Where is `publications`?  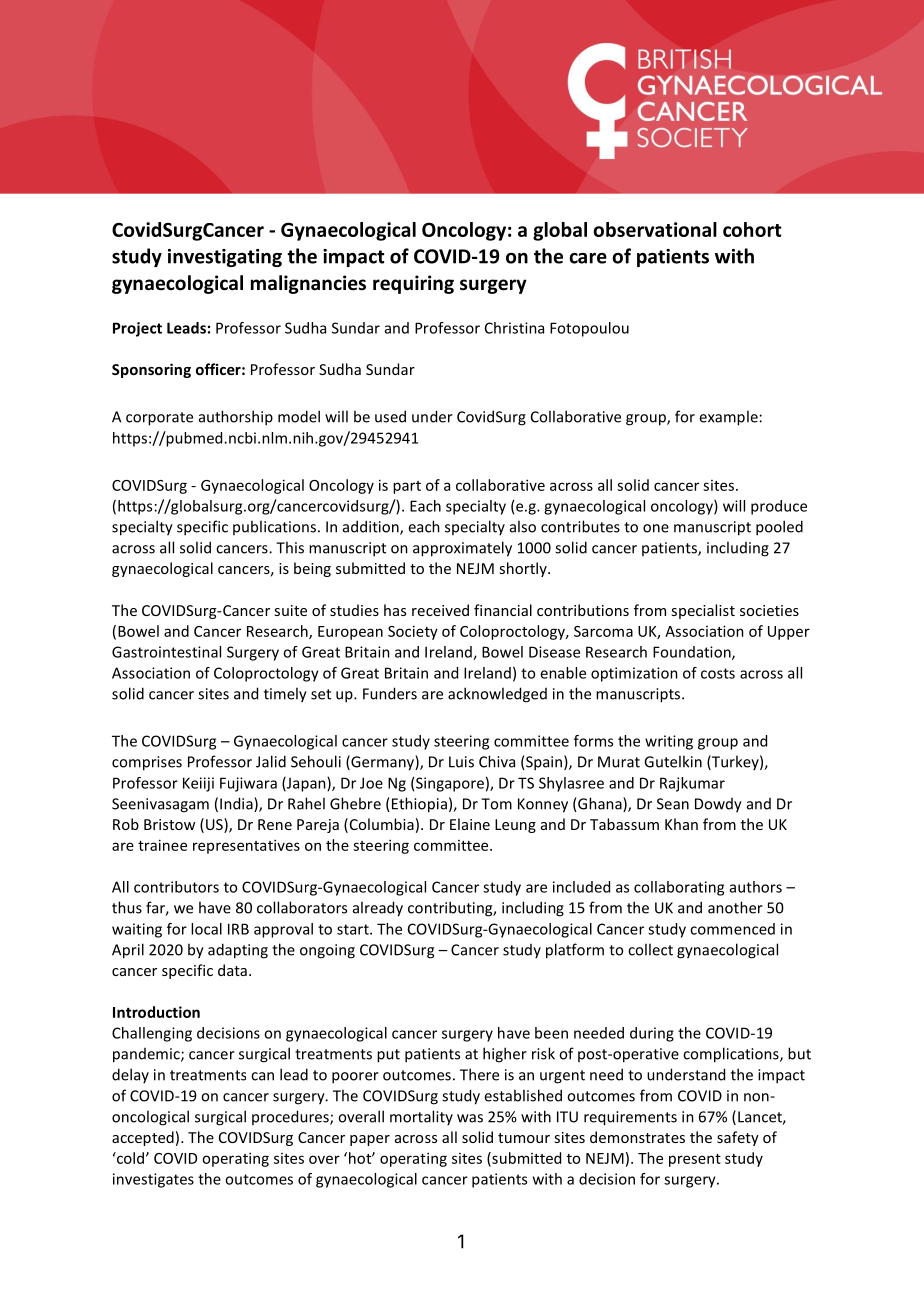 publications is located at coordinates (274, 527).
